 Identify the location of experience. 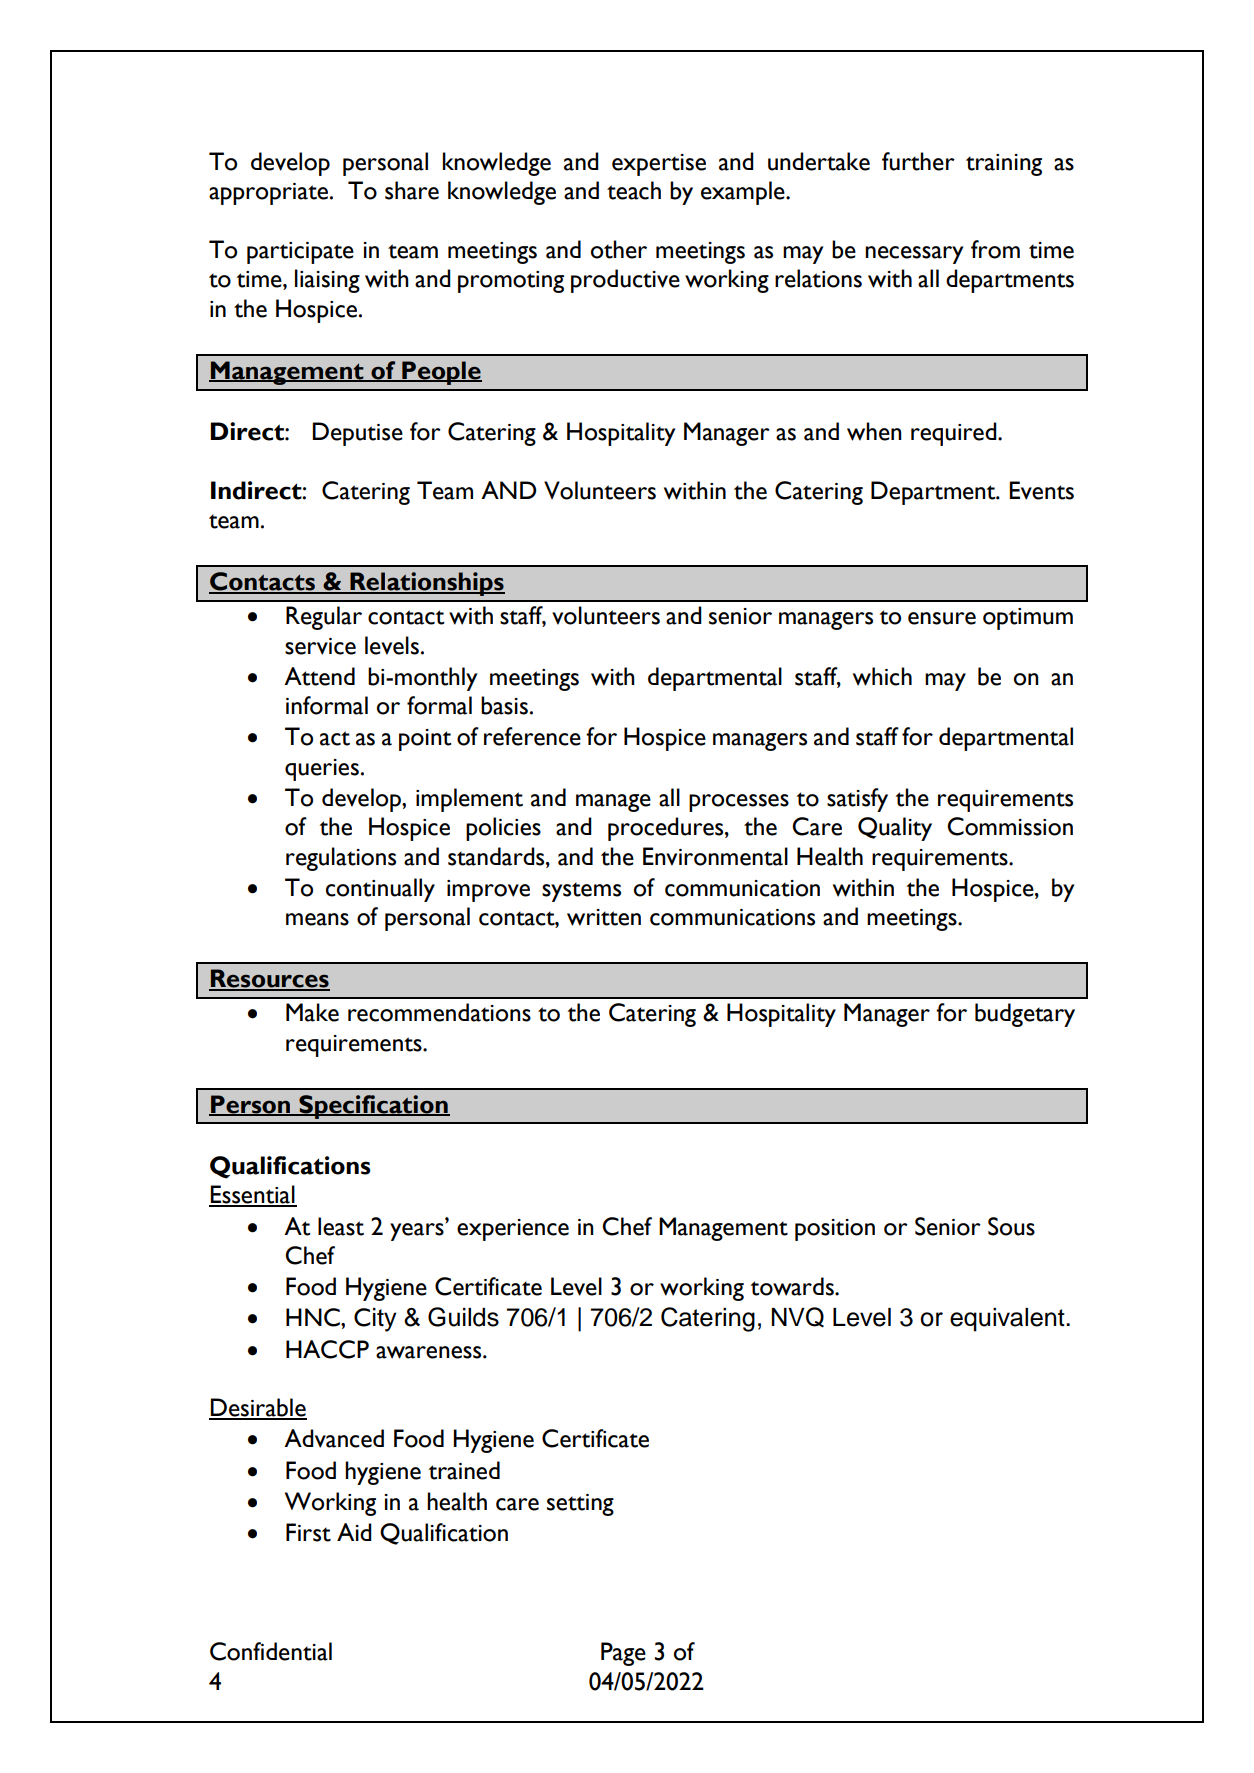
(513, 1230).
